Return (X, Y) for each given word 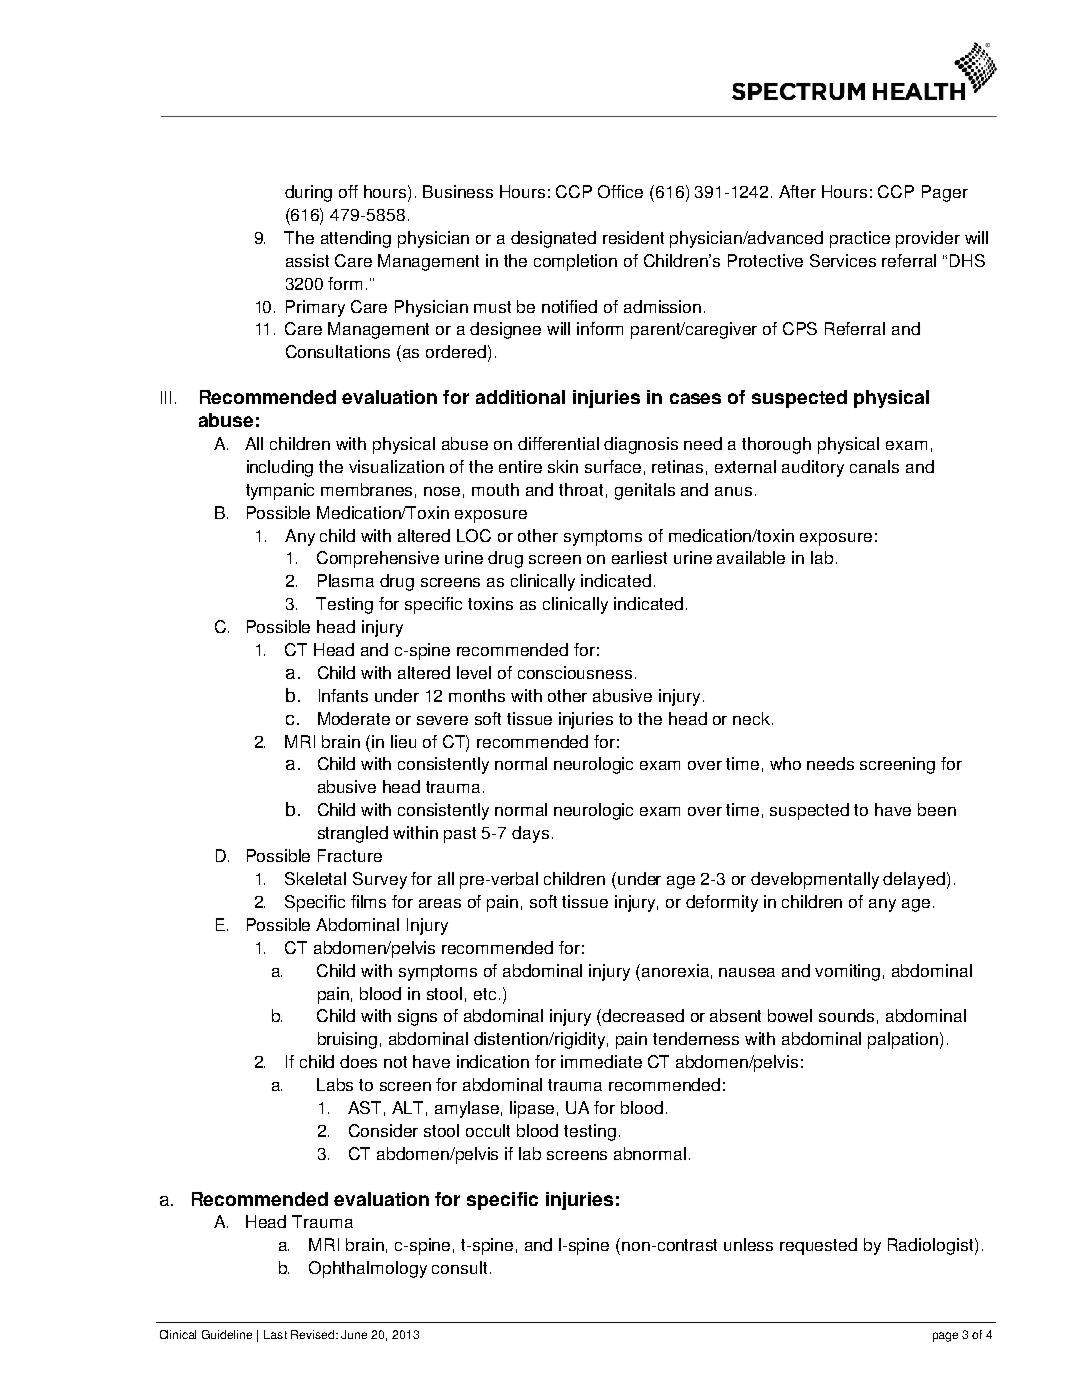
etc (485, 994)
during (308, 193)
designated (553, 239)
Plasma (346, 580)
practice (860, 239)
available (751, 557)
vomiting (847, 972)
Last (275, 1334)
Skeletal (315, 878)
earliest (639, 557)
